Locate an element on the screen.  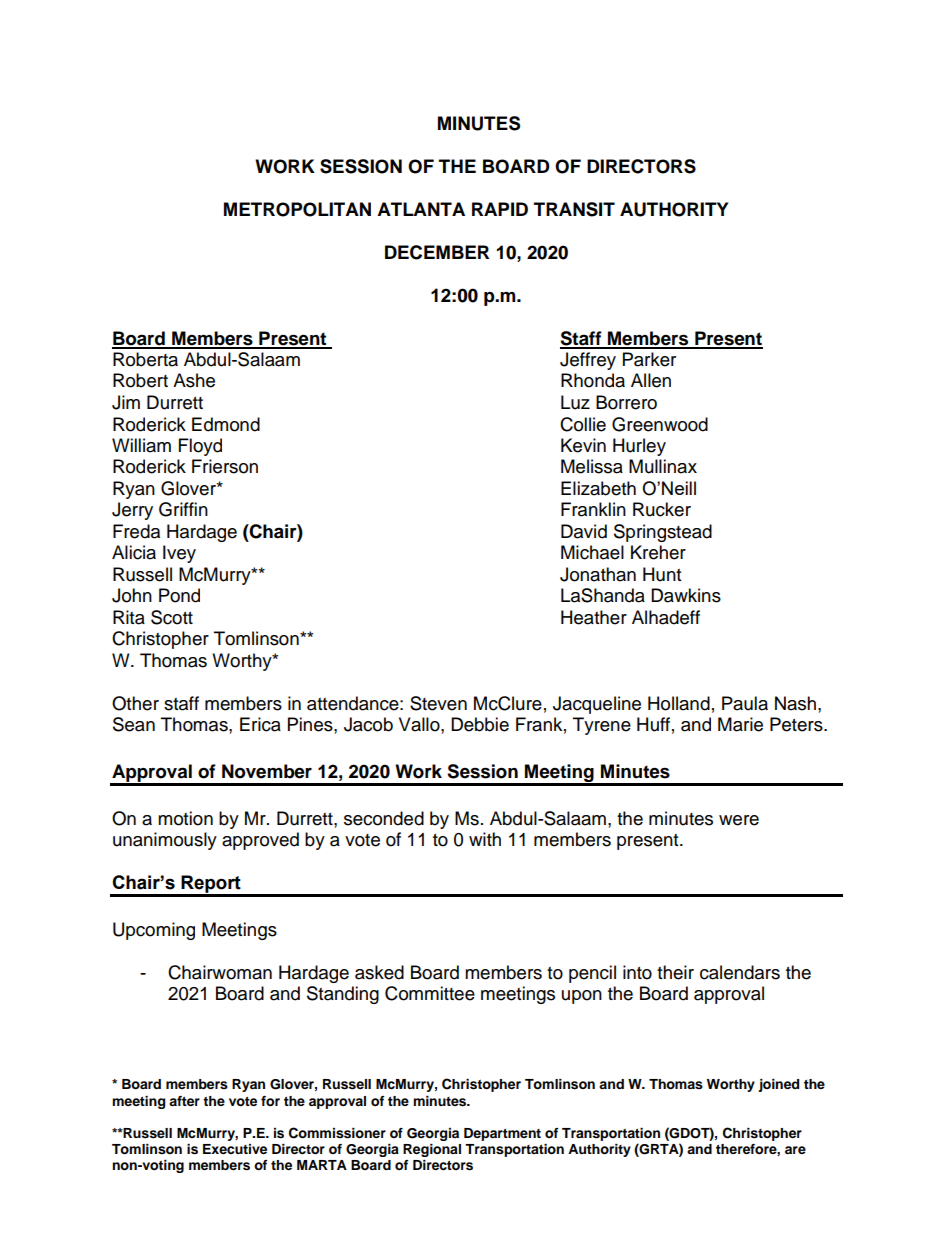
METROPOLITAN is located at coordinates (297, 209).
